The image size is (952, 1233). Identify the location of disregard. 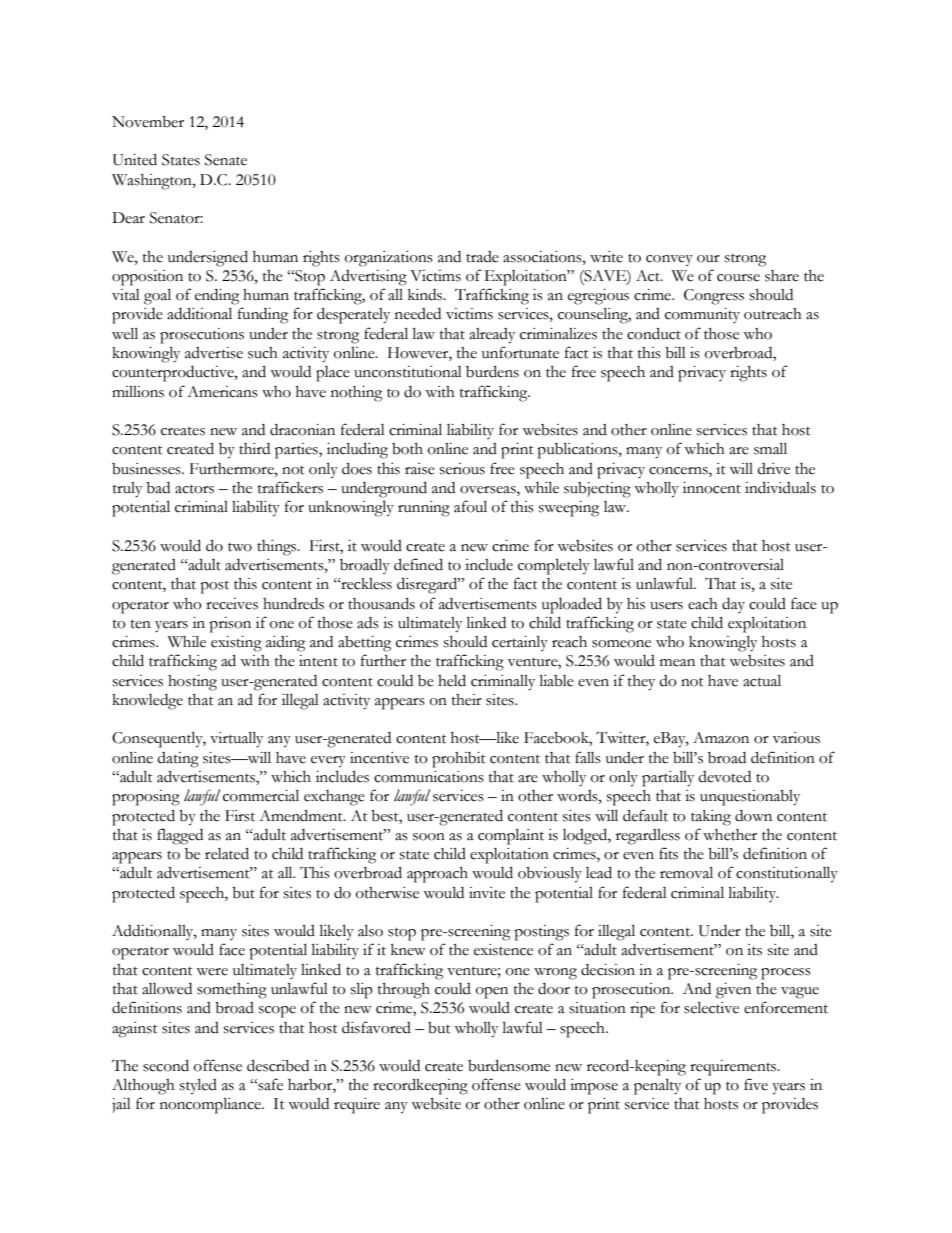
(428, 585).
